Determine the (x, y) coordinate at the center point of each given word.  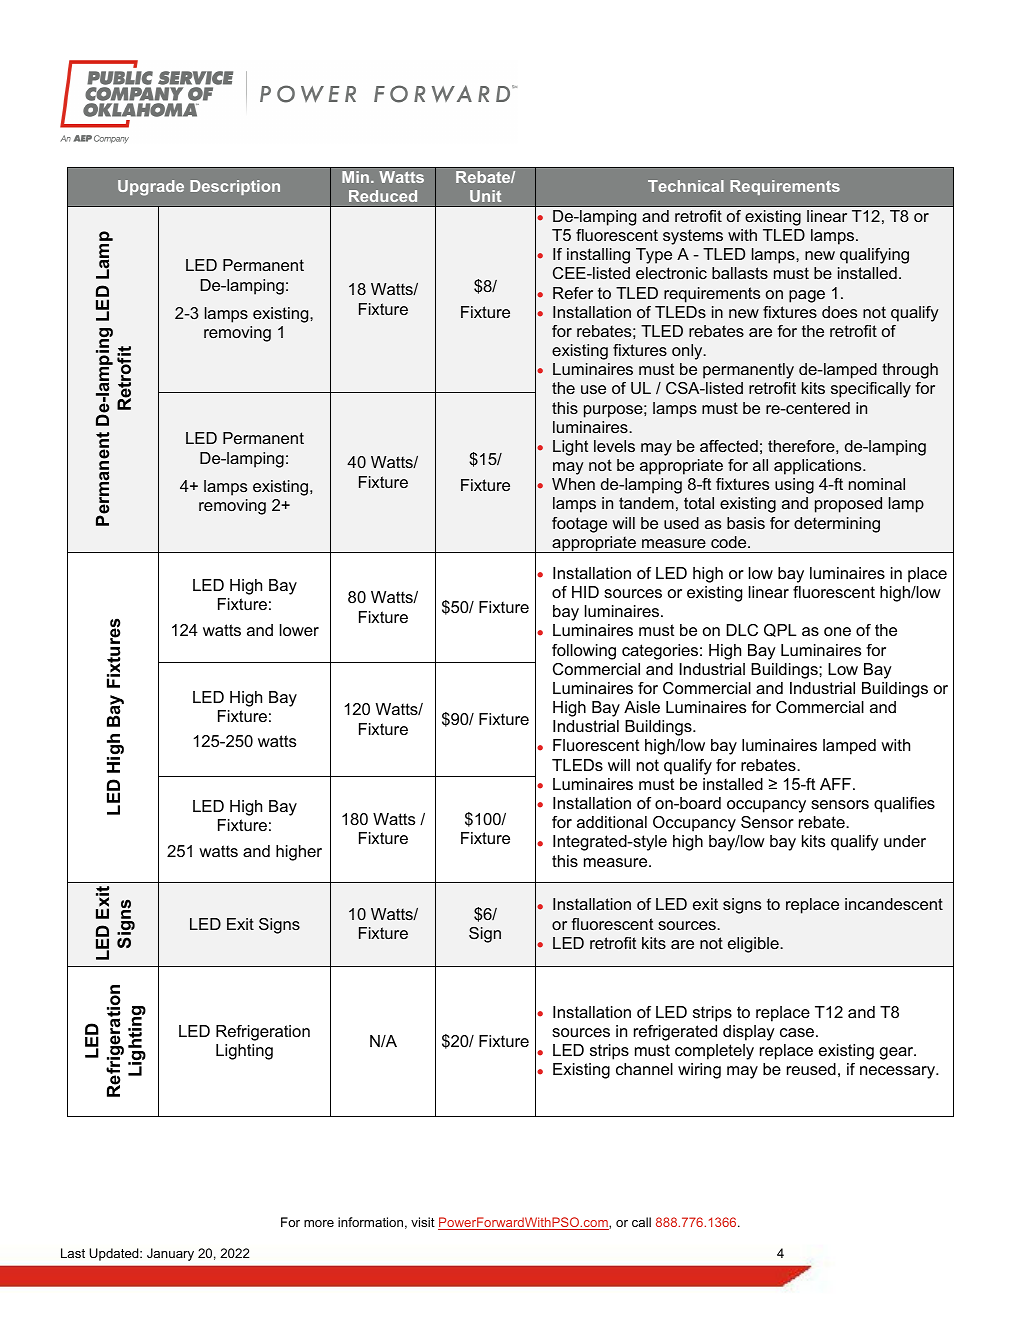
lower (299, 630)
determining (837, 525)
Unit (485, 196)
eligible (754, 945)
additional (612, 822)
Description (235, 187)
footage (579, 525)
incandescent (894, 904)
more (319, 1223)
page (807, 296)
